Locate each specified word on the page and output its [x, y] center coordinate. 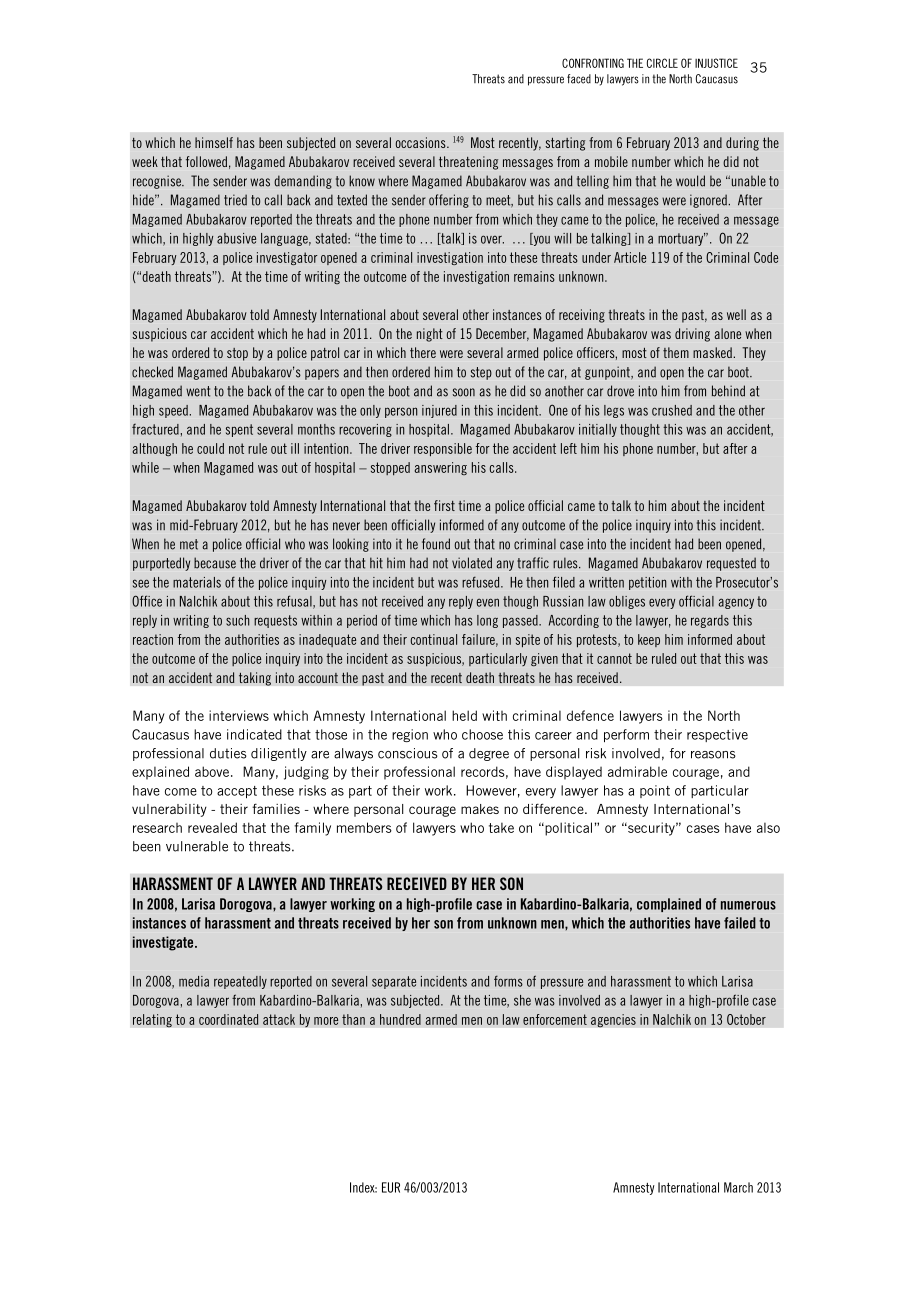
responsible [443, 449]
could [210, 448]
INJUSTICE [716, 63]
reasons [713, 755]
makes [480, 809]
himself [214, 142]
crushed [672, 410]
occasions [421, 142]
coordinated [228, 1019]
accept [237, 792]
